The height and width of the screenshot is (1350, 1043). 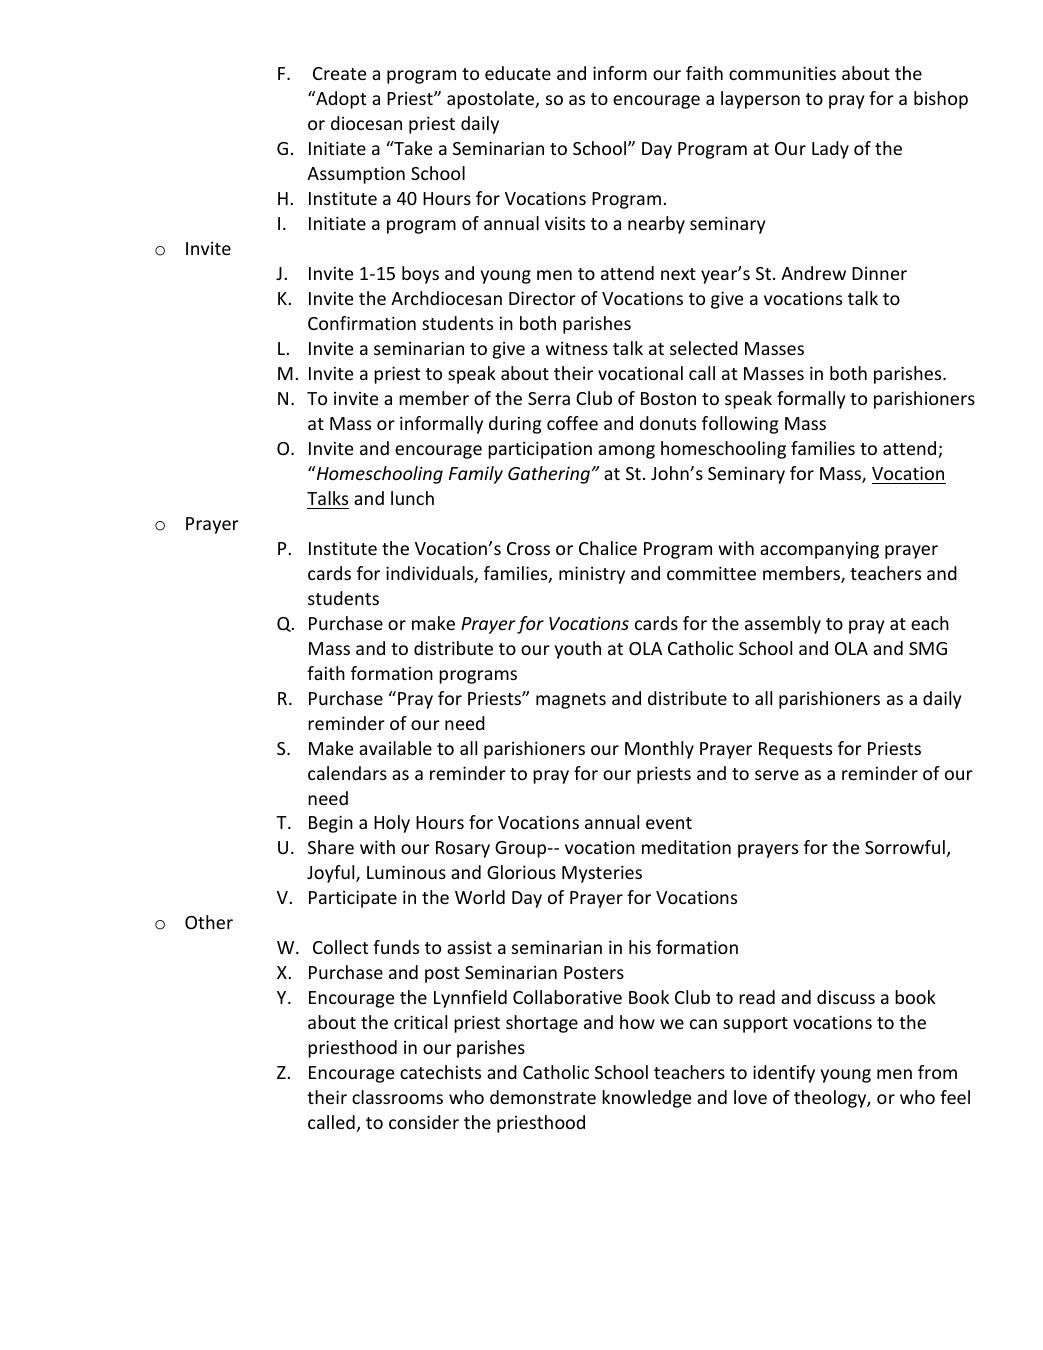 What do you see at coordinates (412, 498) in the screenshot?
I see `lunch` at bounding box center [412, 498].
